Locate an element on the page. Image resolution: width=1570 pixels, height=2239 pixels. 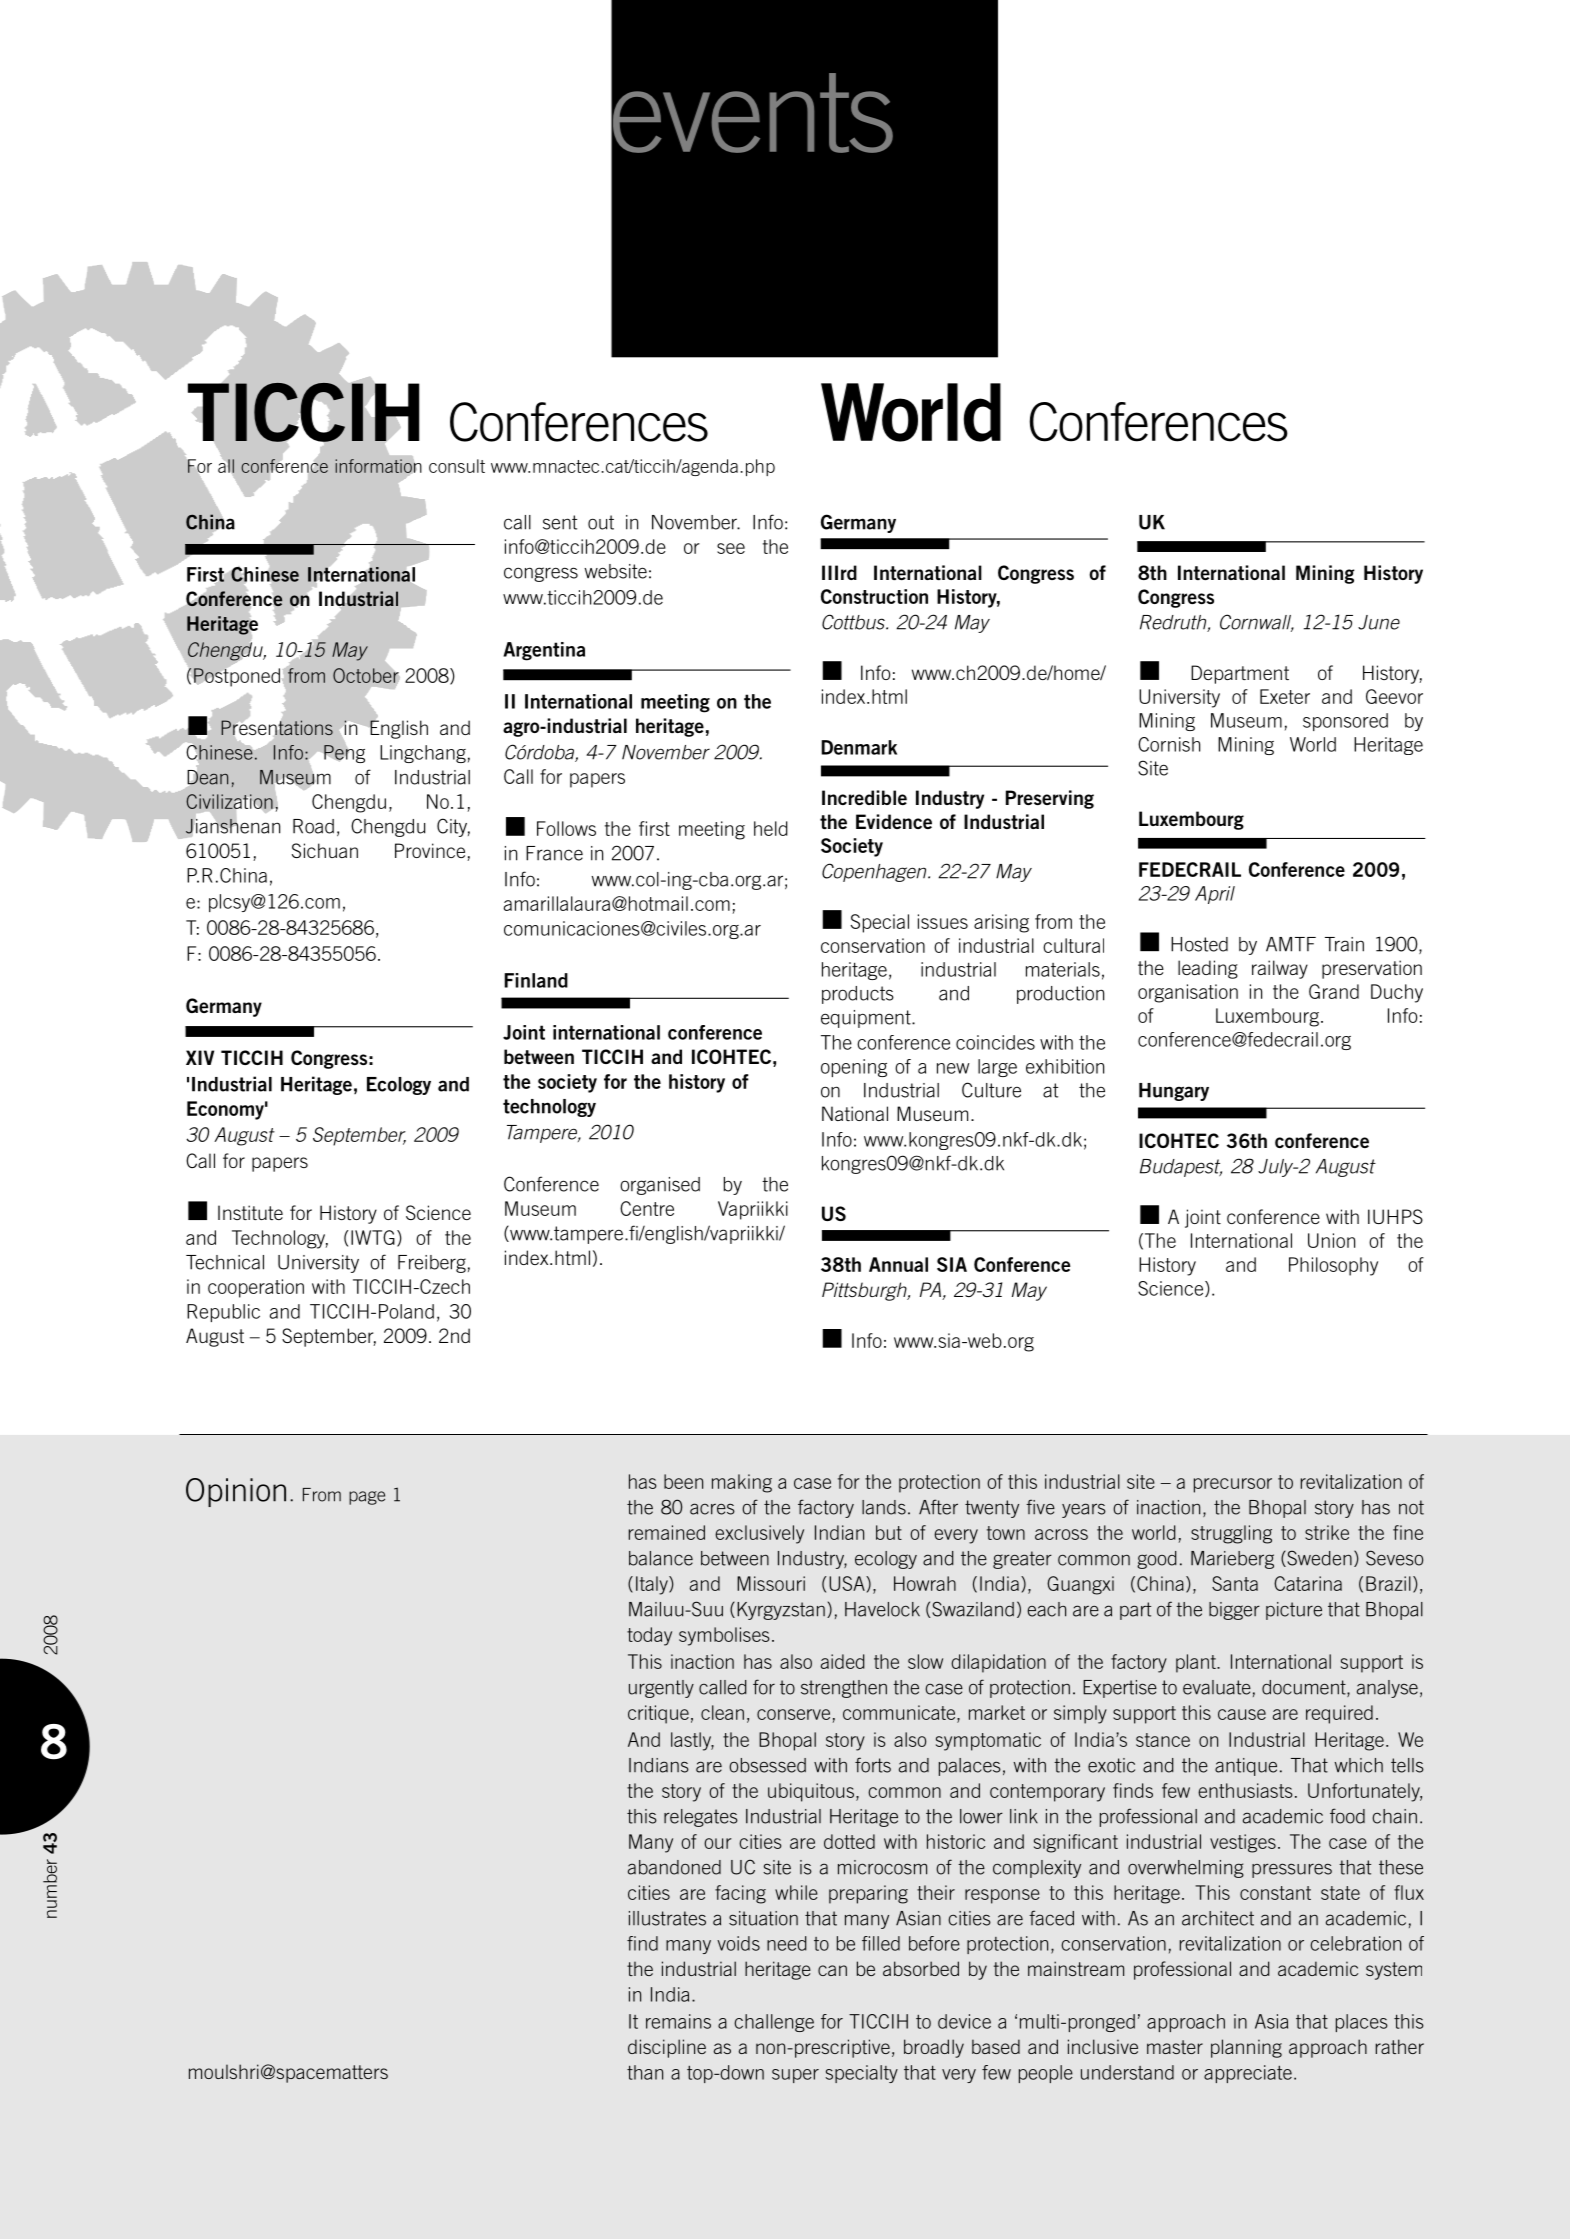
see is located at coordinates (731, 548).
